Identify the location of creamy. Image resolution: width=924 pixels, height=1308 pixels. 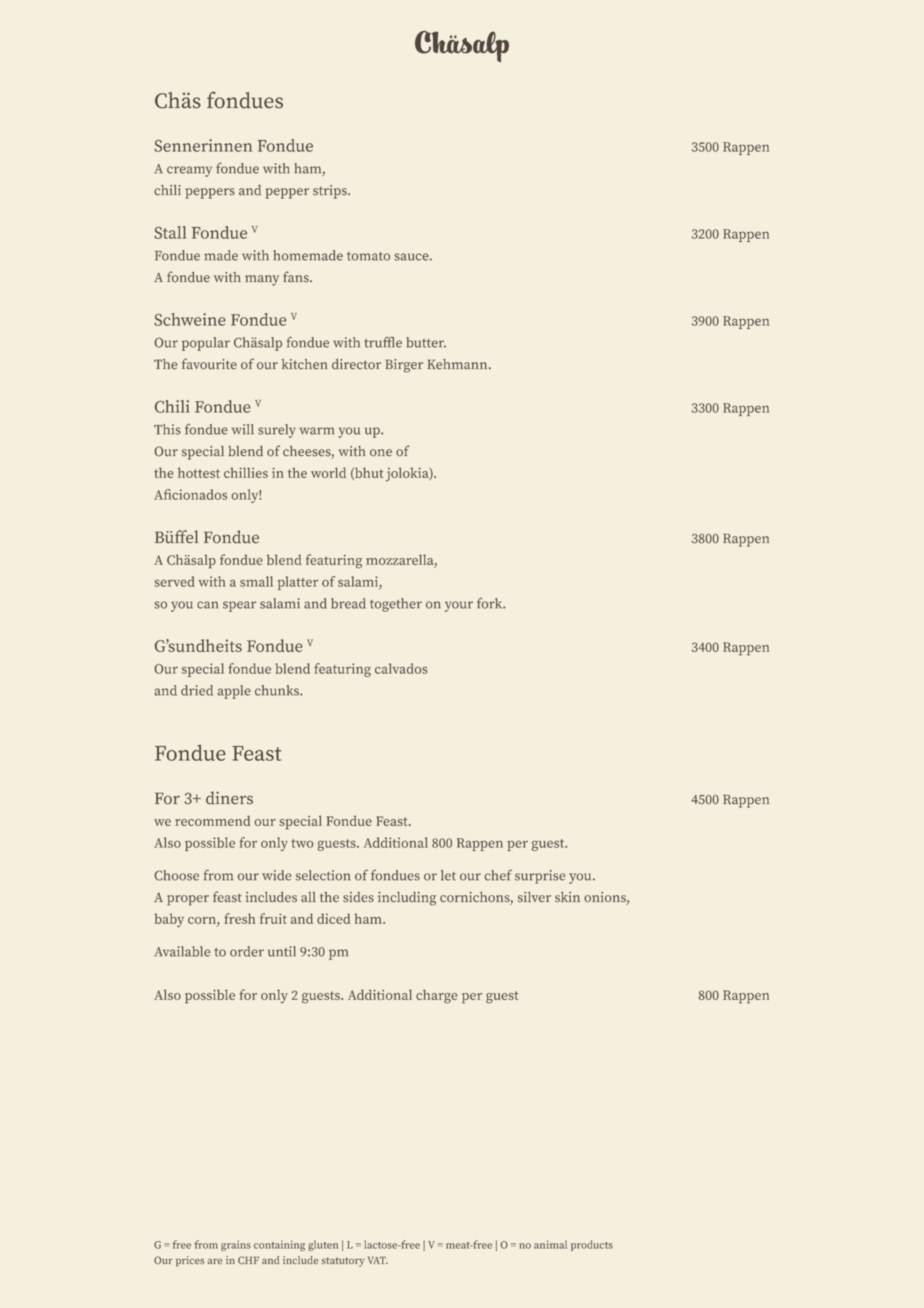
(189, 171).
